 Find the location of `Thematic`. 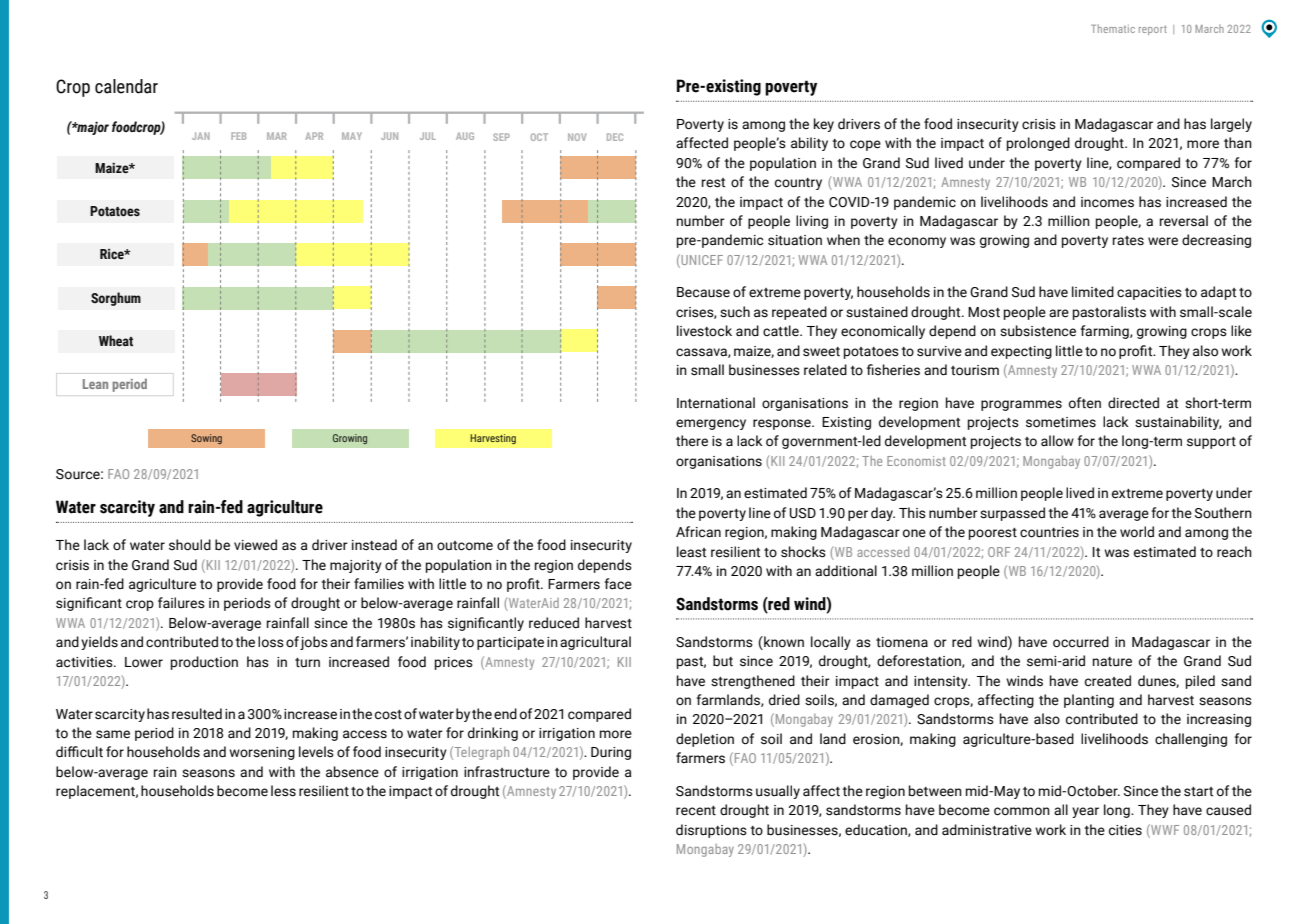

Thematic is located at coordinates (1113, 28).
